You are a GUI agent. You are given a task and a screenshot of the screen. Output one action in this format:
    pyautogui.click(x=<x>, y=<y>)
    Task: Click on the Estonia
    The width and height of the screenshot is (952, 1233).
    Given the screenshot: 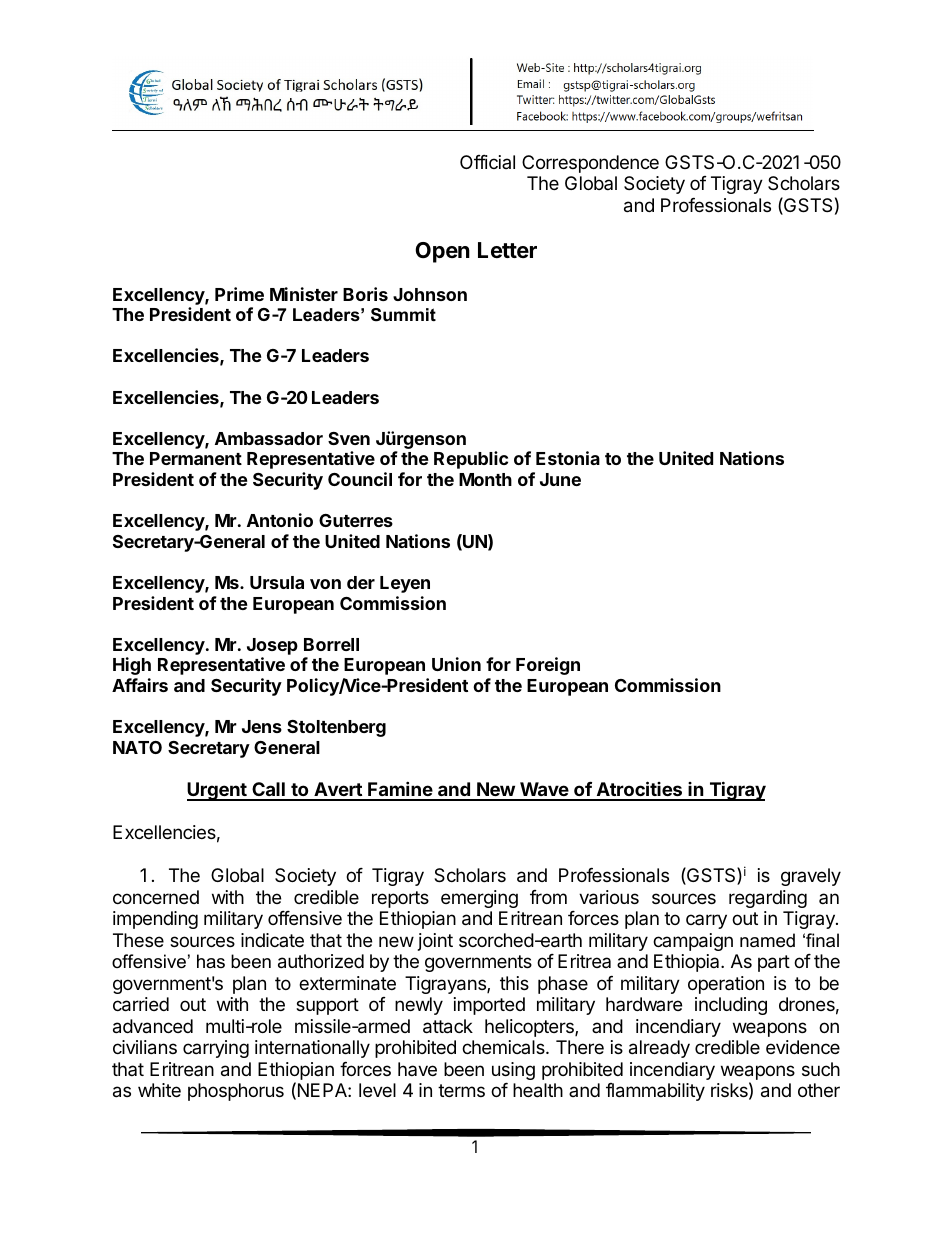 What is the action you would take?
    pyautogui.click(x=568, y=458)
